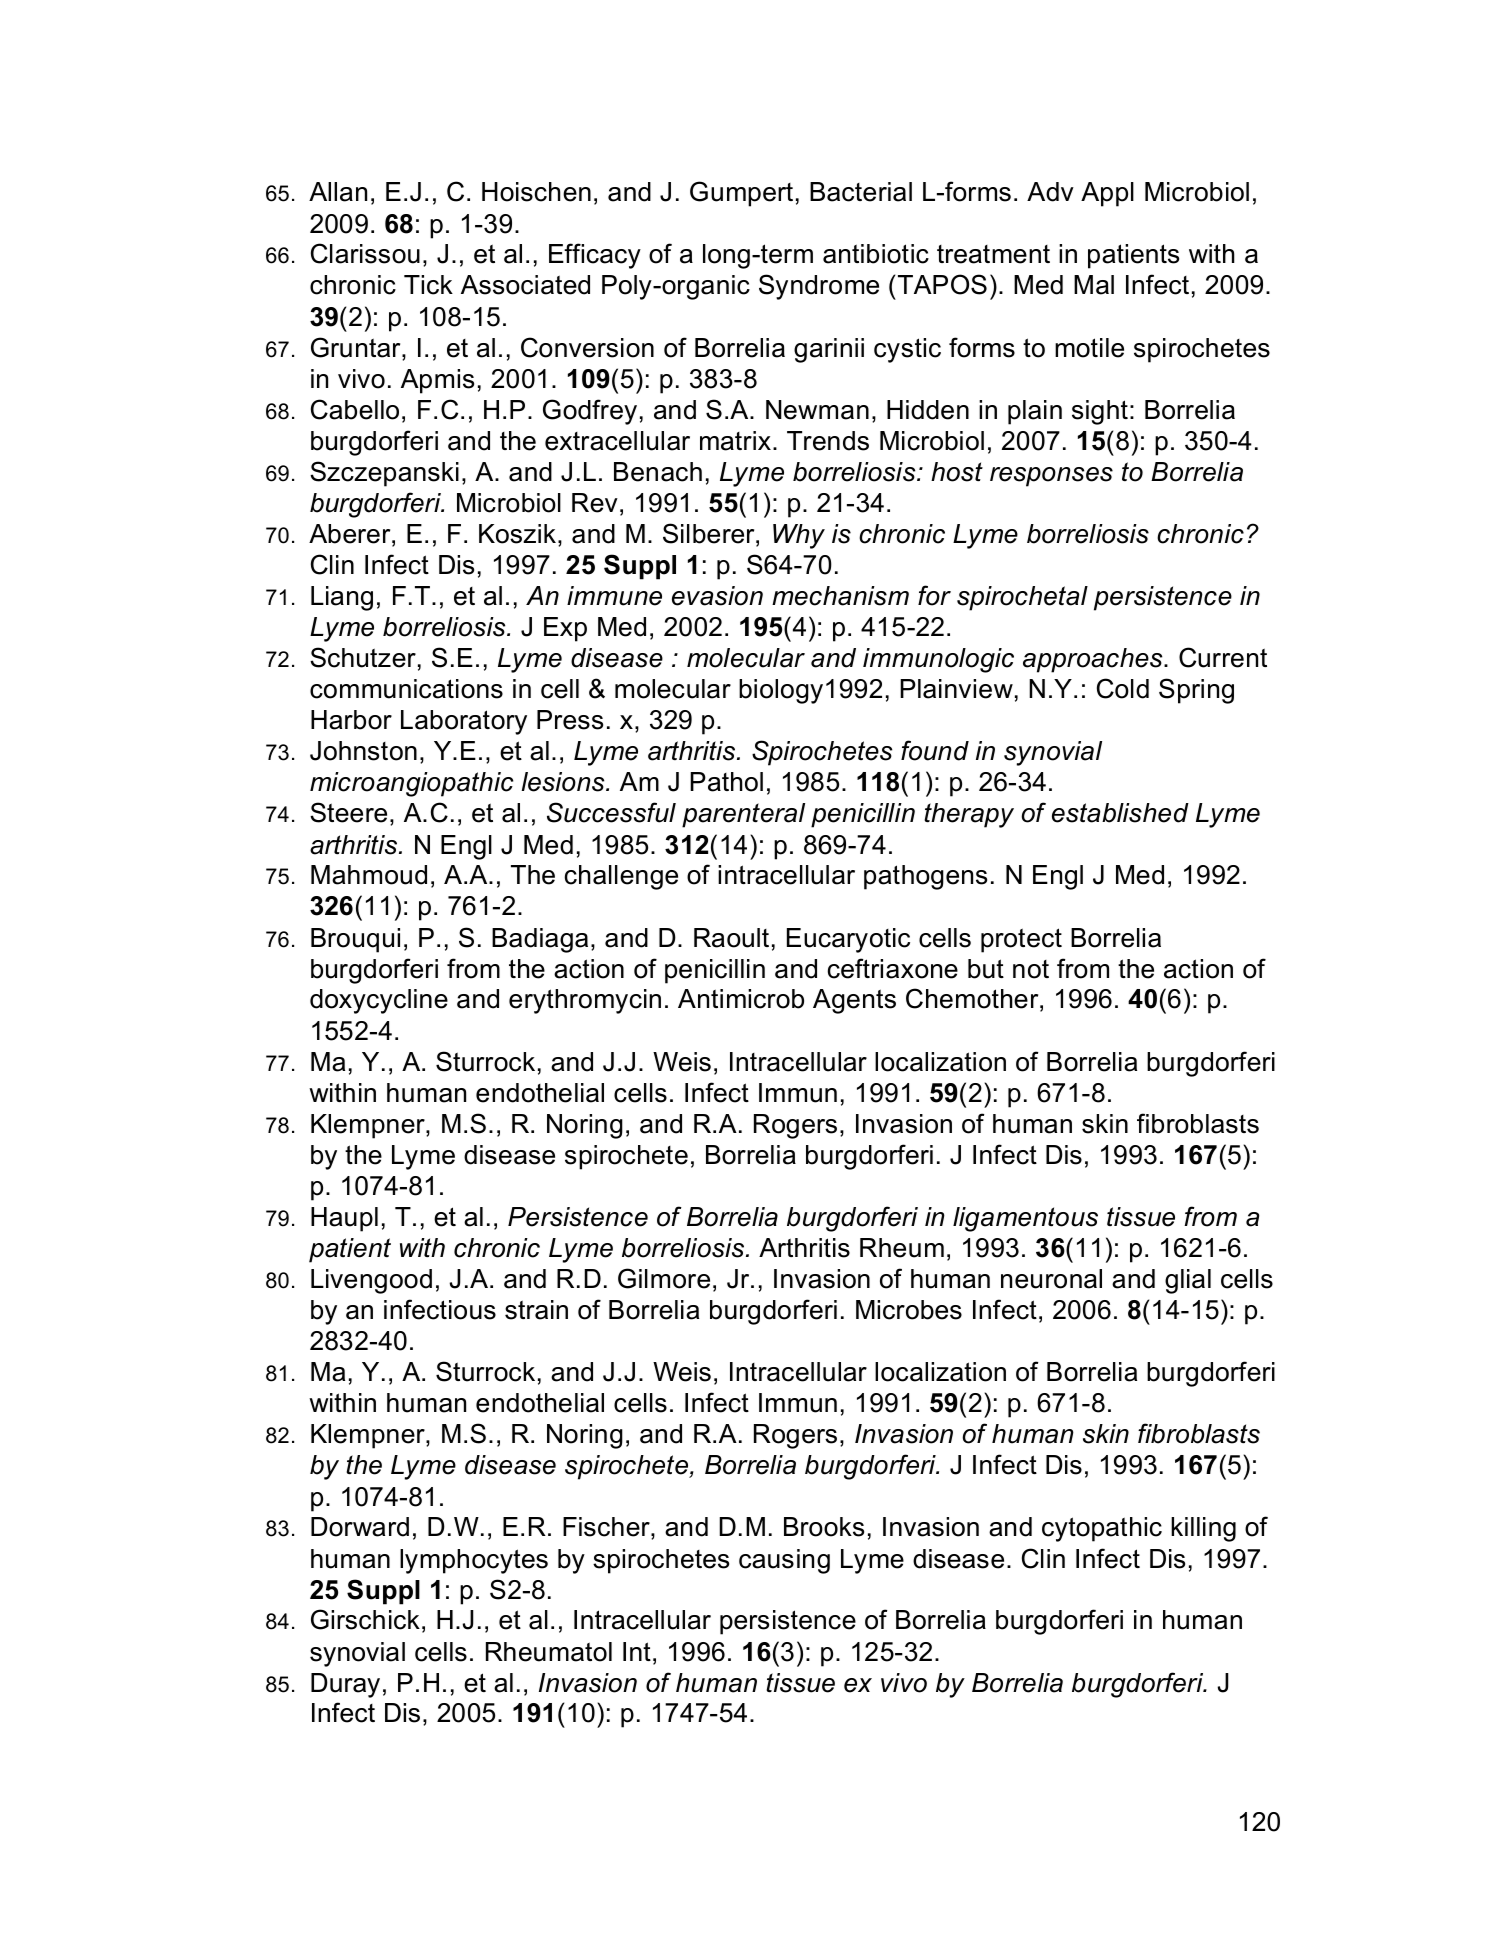  What do you see at coordinates (428, 285) in the document?
I see `Tick` at bounding box center [428, 285].
